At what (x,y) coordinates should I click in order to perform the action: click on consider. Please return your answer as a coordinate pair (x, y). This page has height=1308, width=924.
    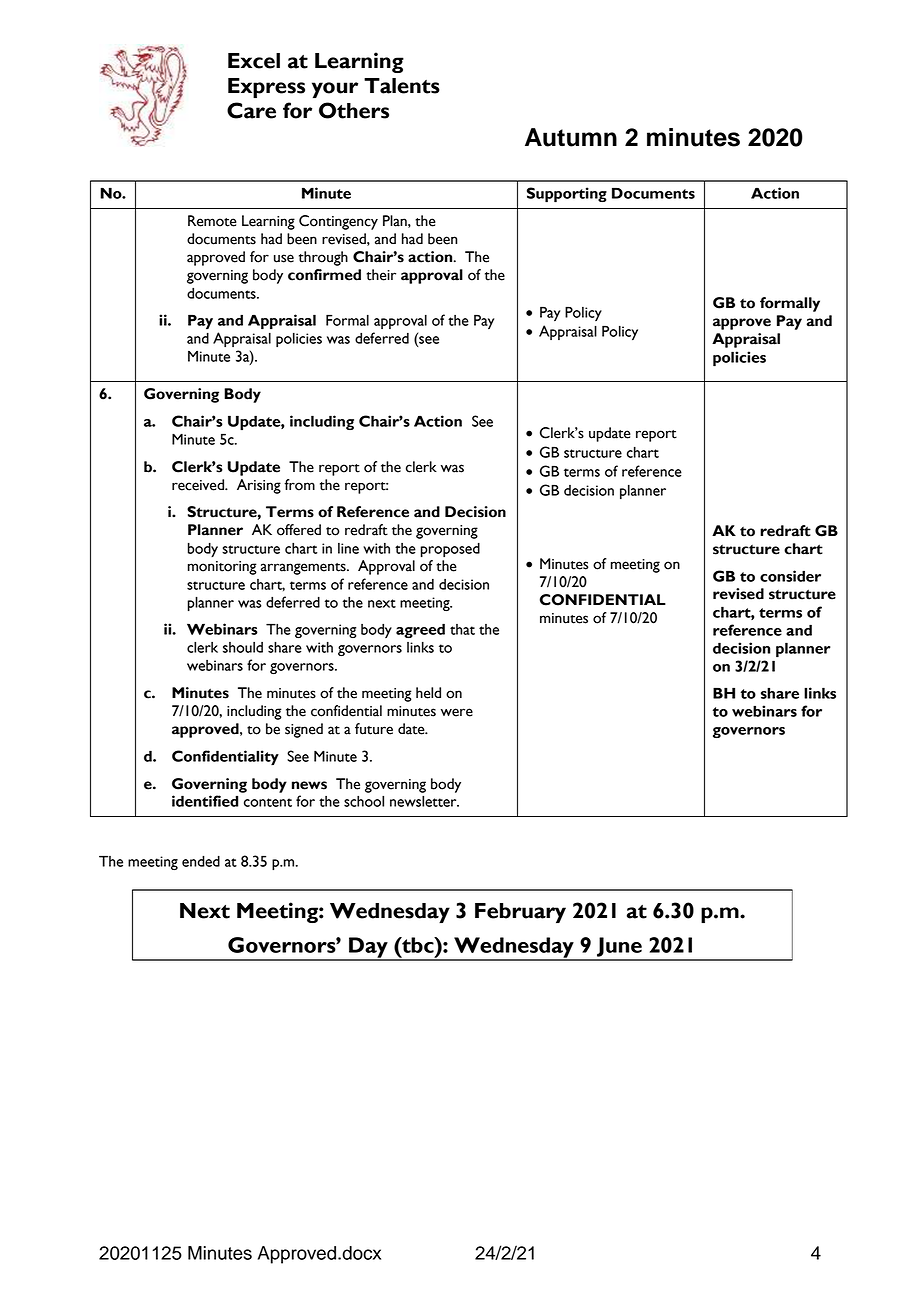
    Looking at the image, I should click on (790, 576).
